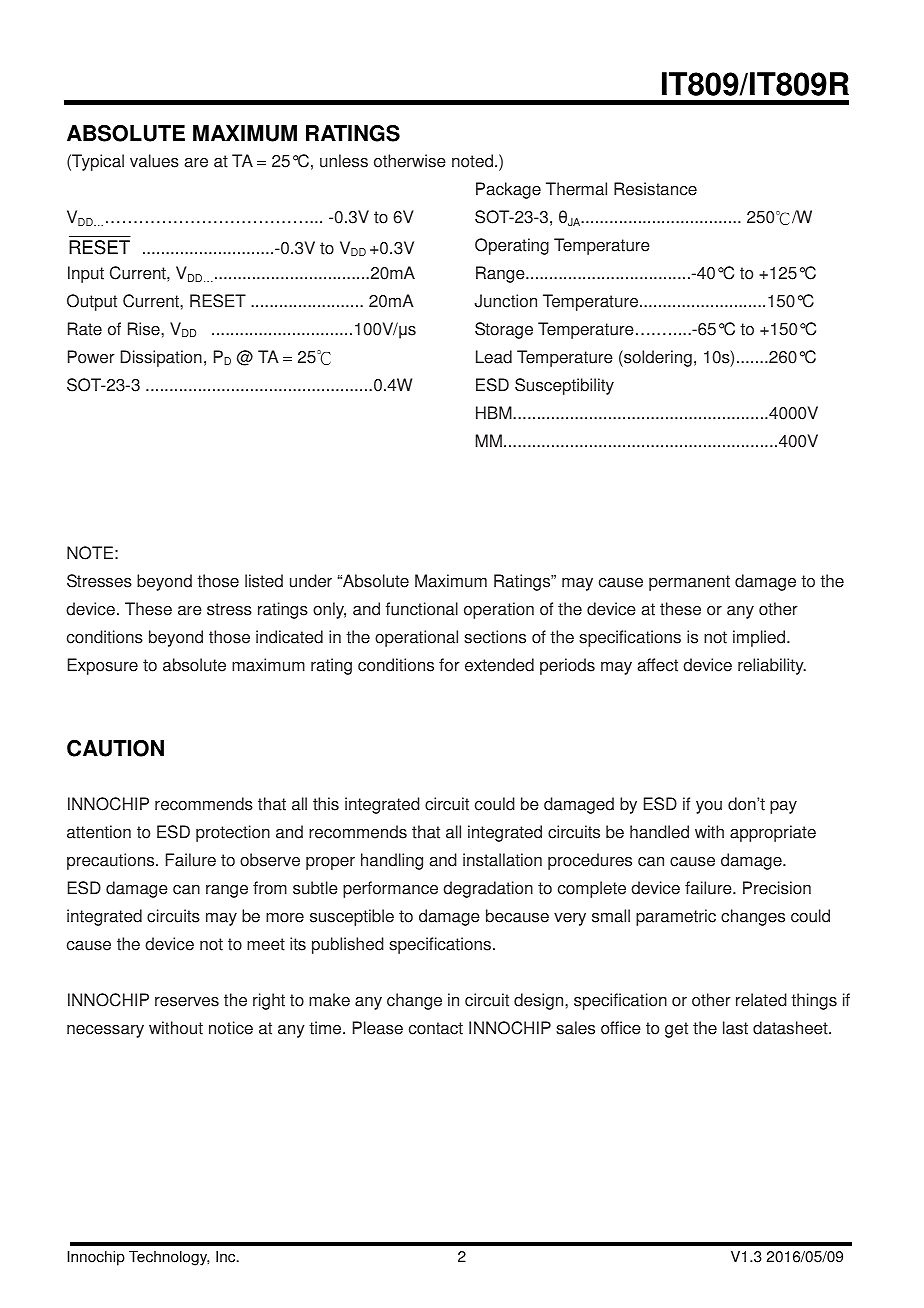  What do you see at coordinates (499, 665) in the document?
I see `extended` at bounding box center [499, 665].
